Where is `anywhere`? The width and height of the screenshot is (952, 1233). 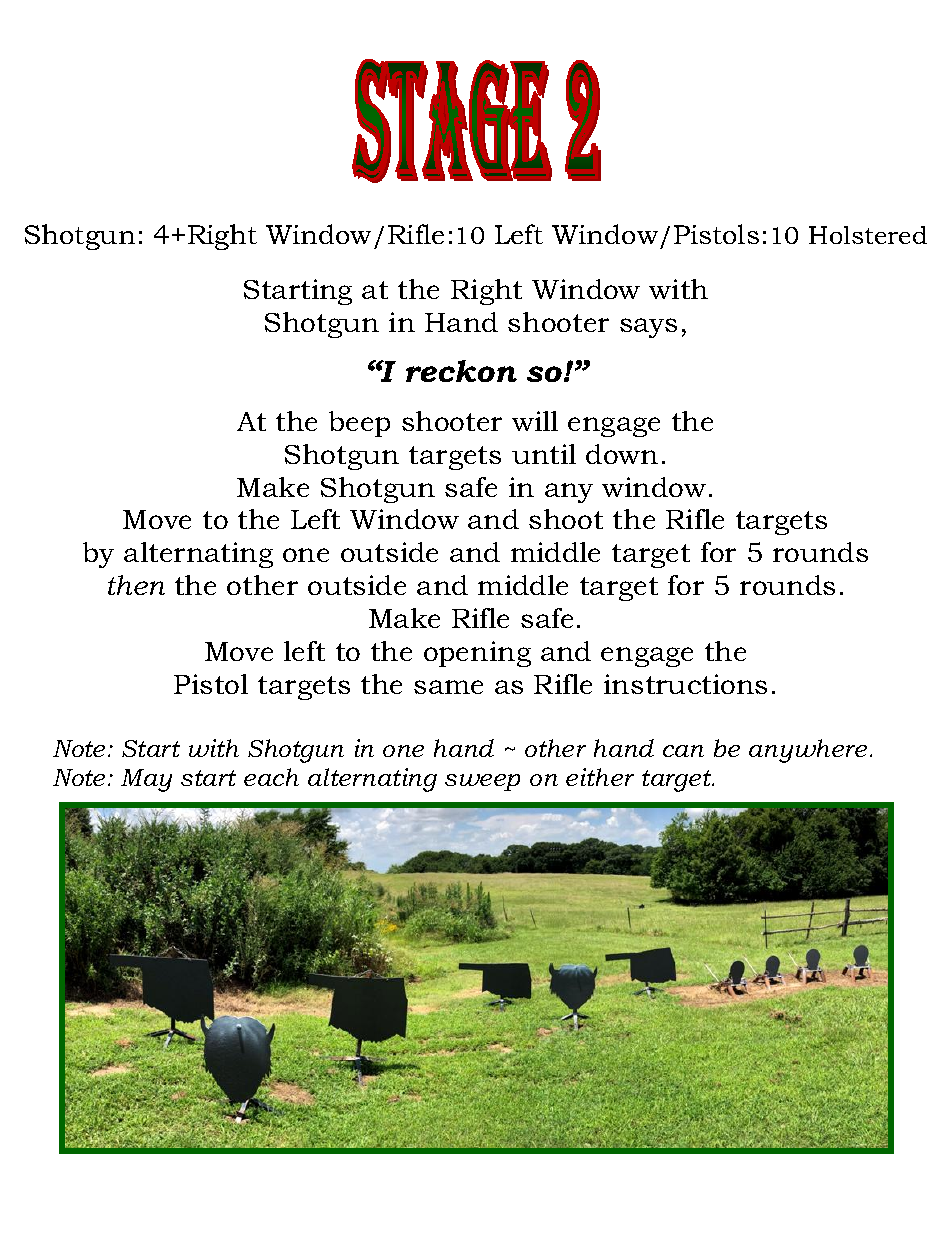
anywhere is located at coordinates (808, 751).
